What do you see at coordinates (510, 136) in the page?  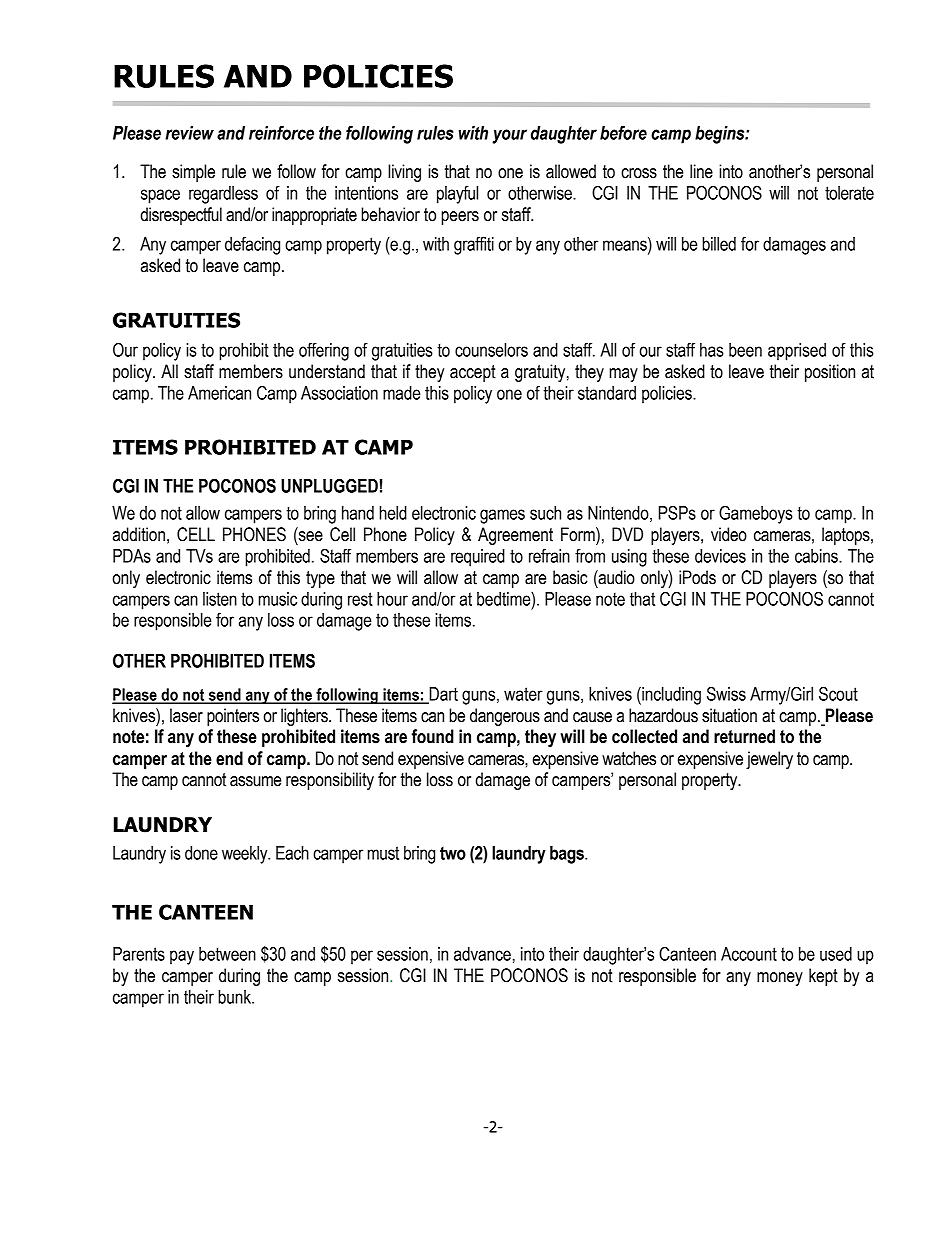 I see `your` at bounding box center [510, 136].
